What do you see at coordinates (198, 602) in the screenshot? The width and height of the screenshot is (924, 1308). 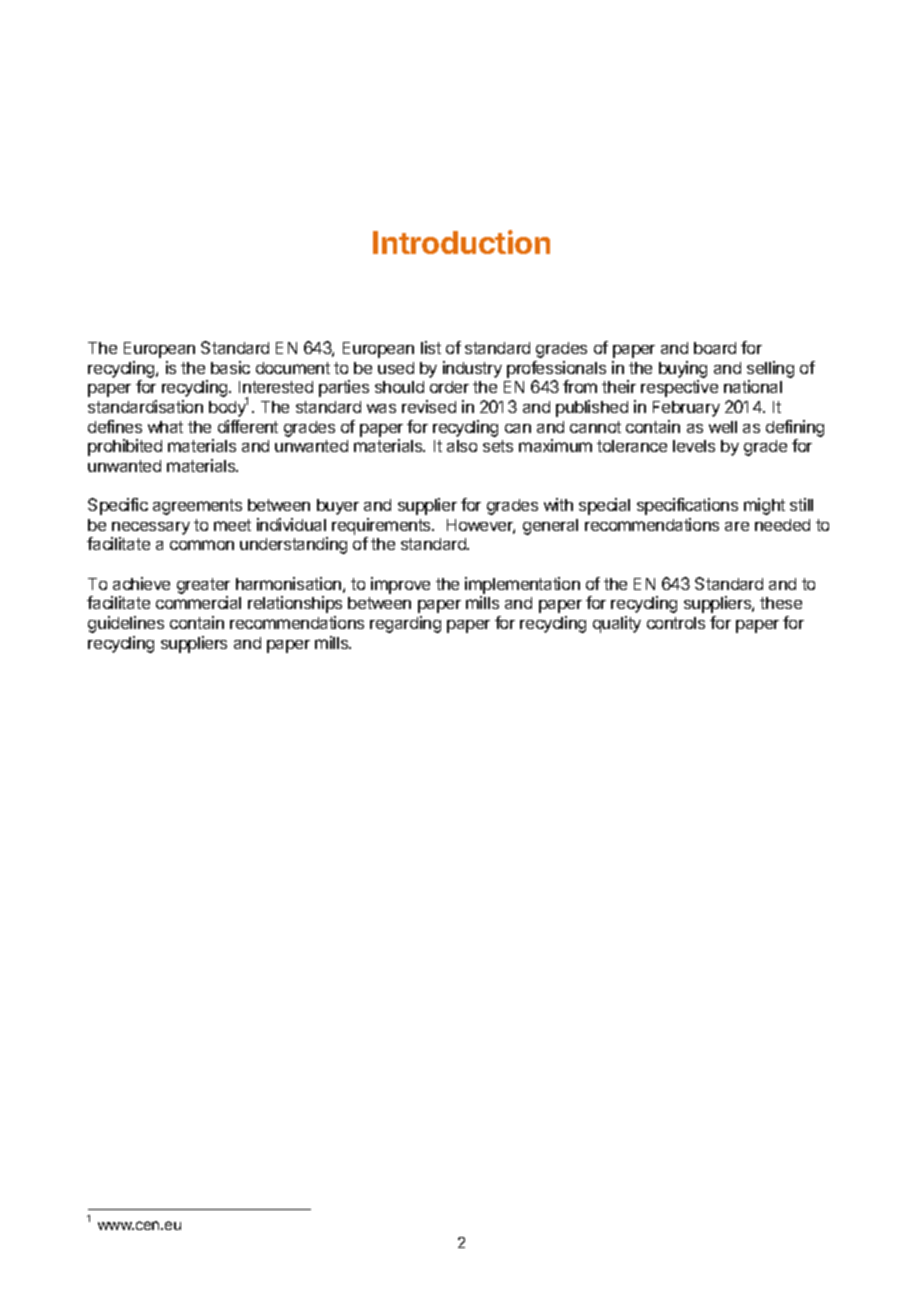 I see `commercial` at bounding box center [198, 602].
